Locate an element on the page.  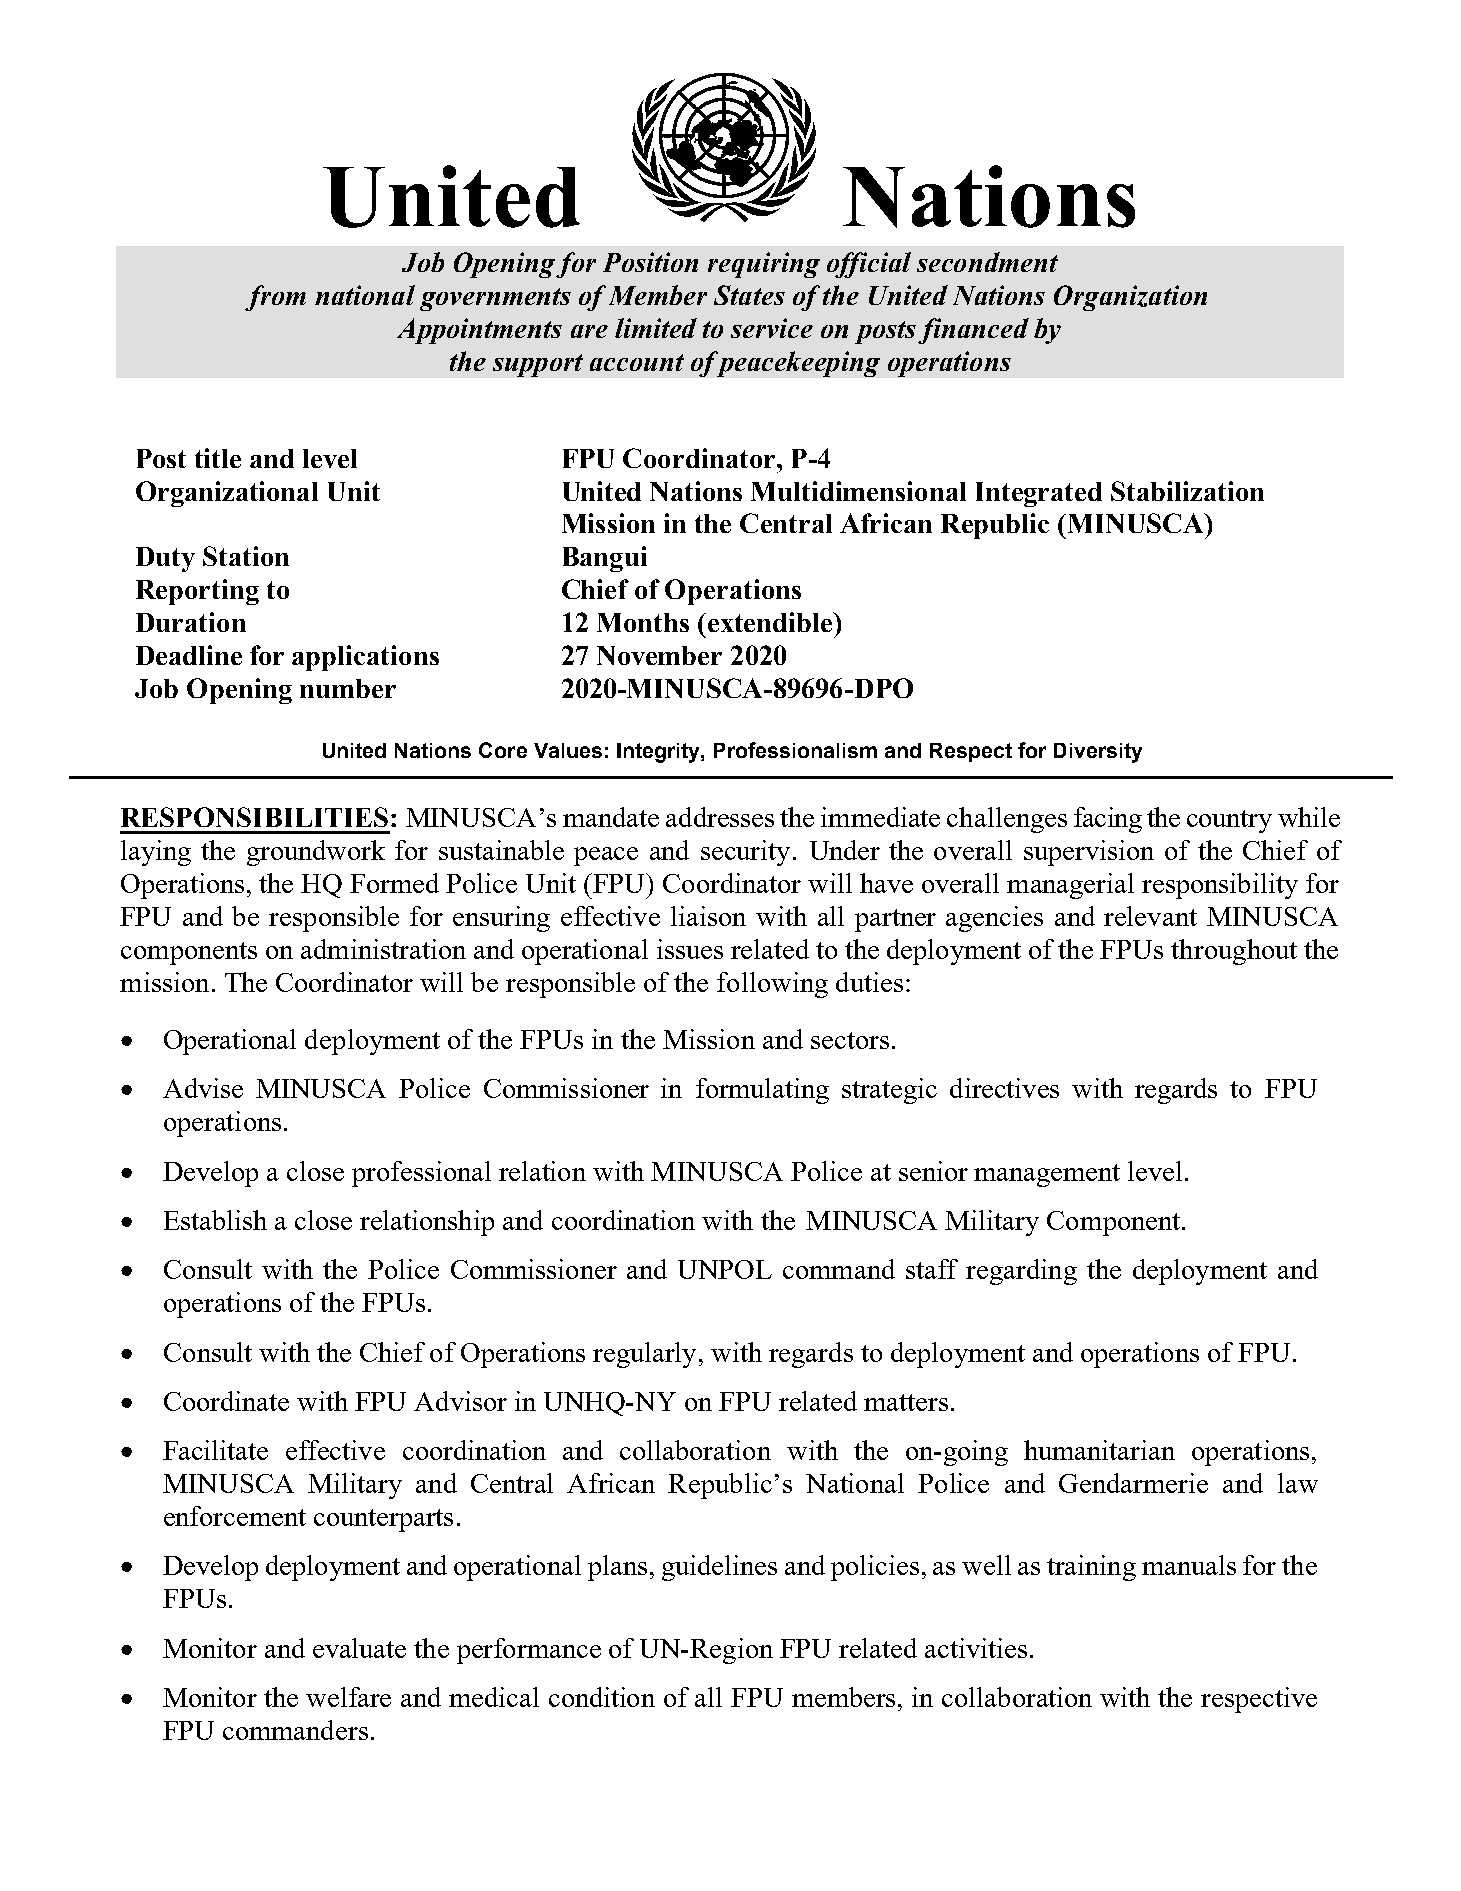
evaluate is located at coordinates (359, 1648).
